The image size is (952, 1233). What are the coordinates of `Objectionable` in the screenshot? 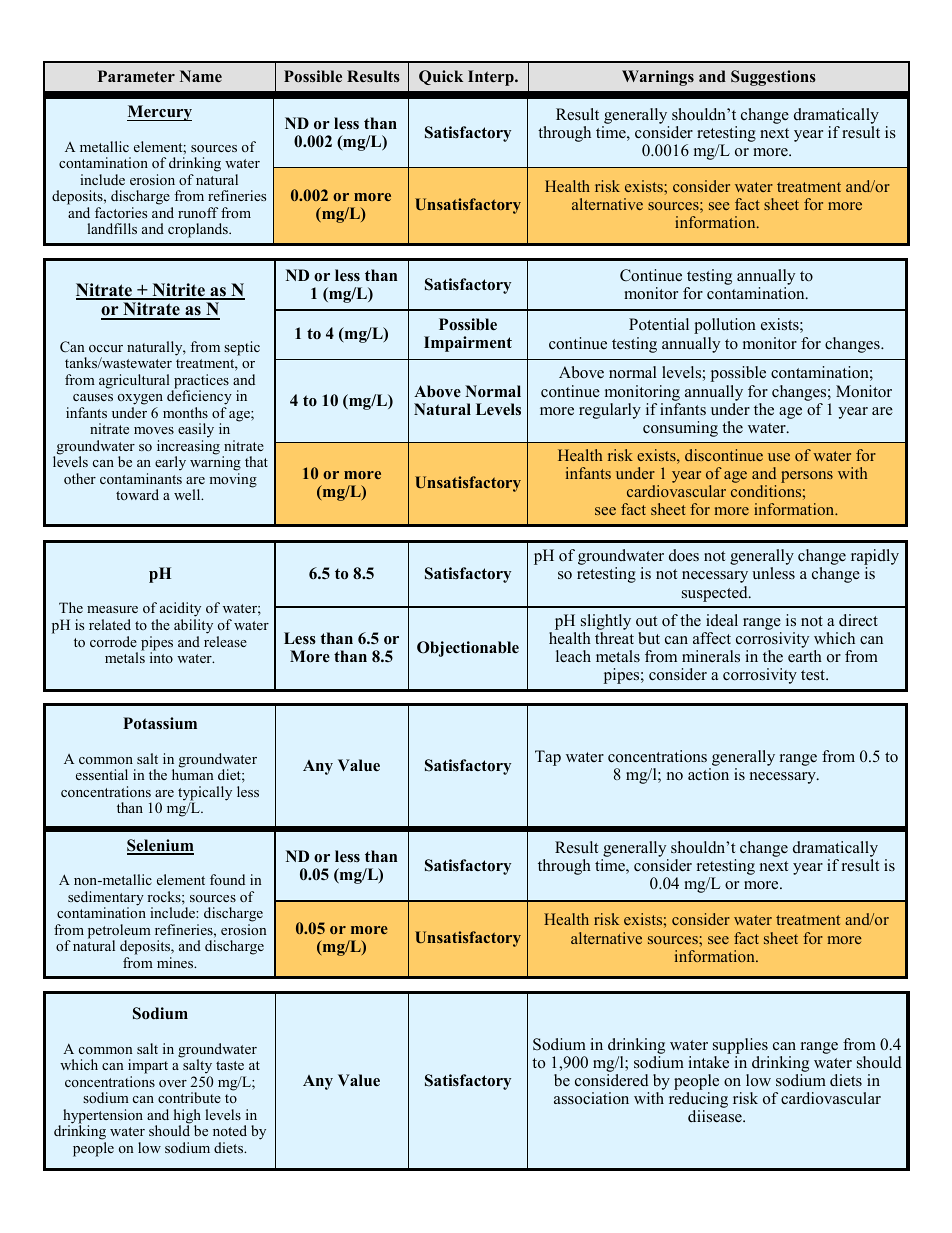 It's located at (468, 649).
